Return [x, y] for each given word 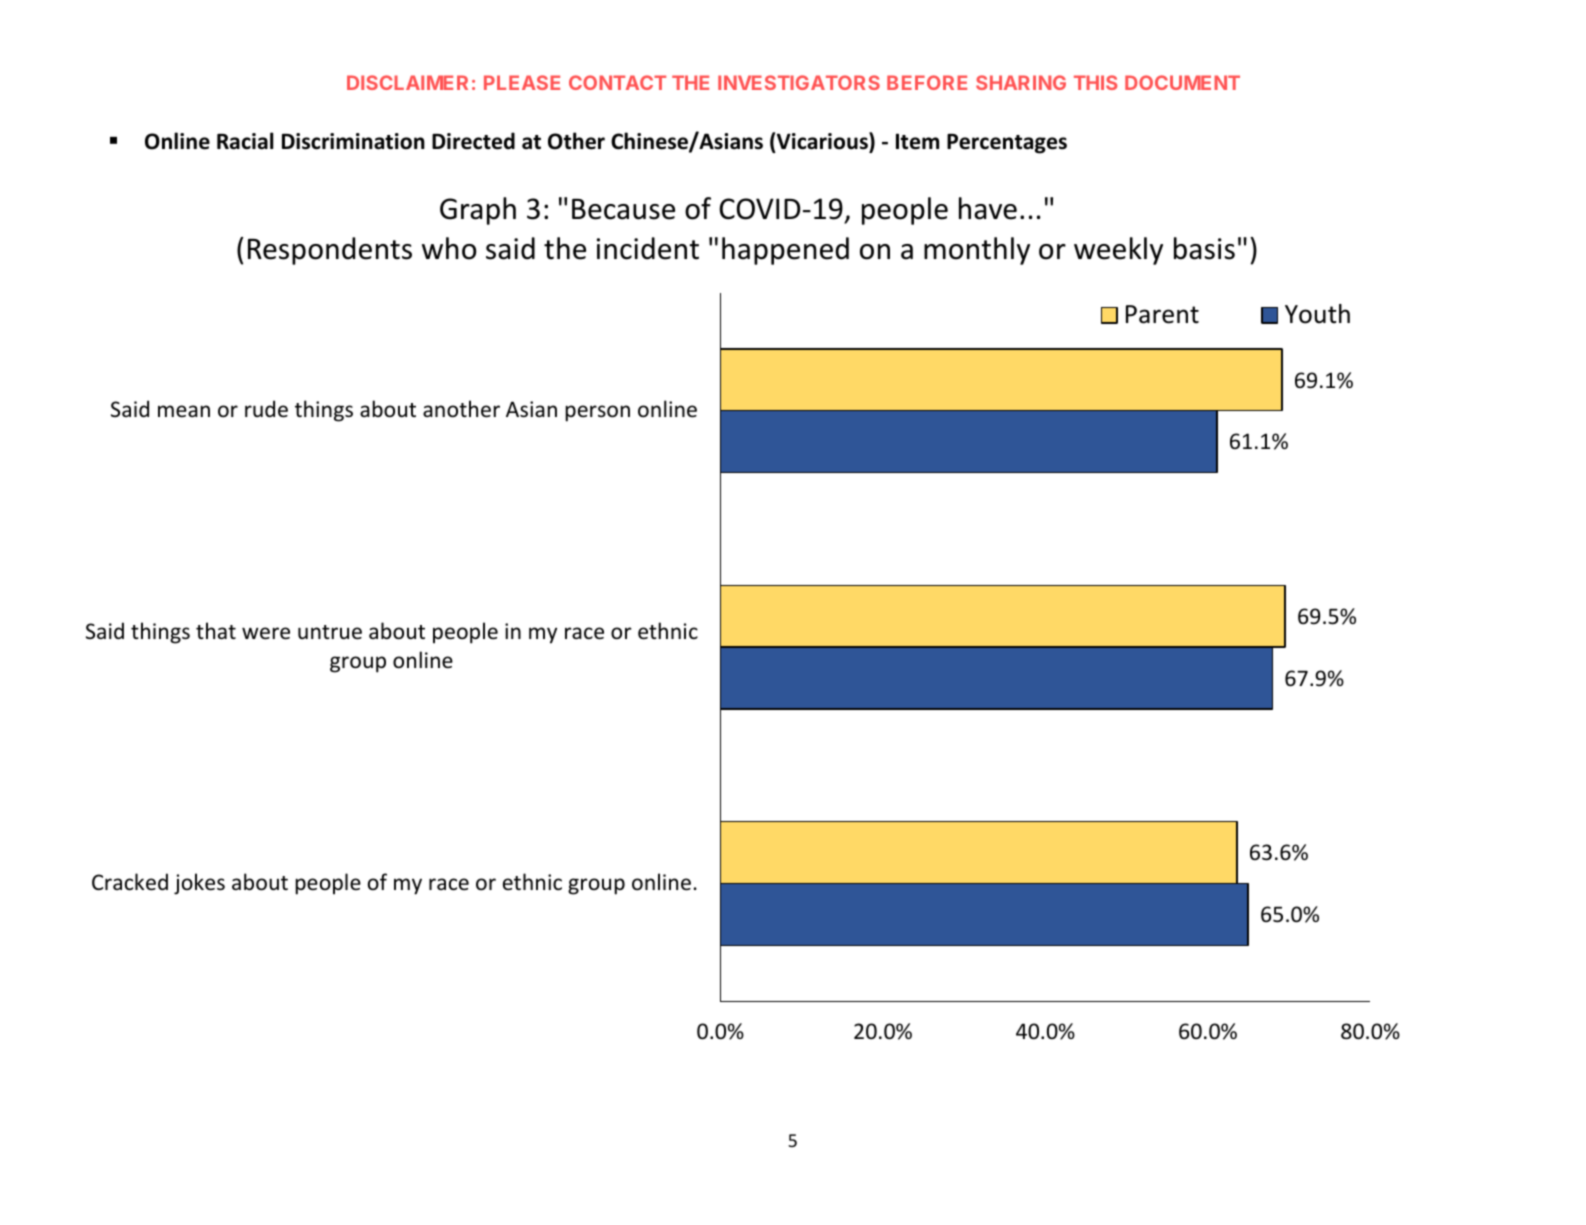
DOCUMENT [1182, 82]
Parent [1162, 314]
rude [266, 409]
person [597, 413]
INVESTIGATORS [799, 82]
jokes [199, 884]
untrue [330, 632]
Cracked [130, 882]
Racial [245, 141]
